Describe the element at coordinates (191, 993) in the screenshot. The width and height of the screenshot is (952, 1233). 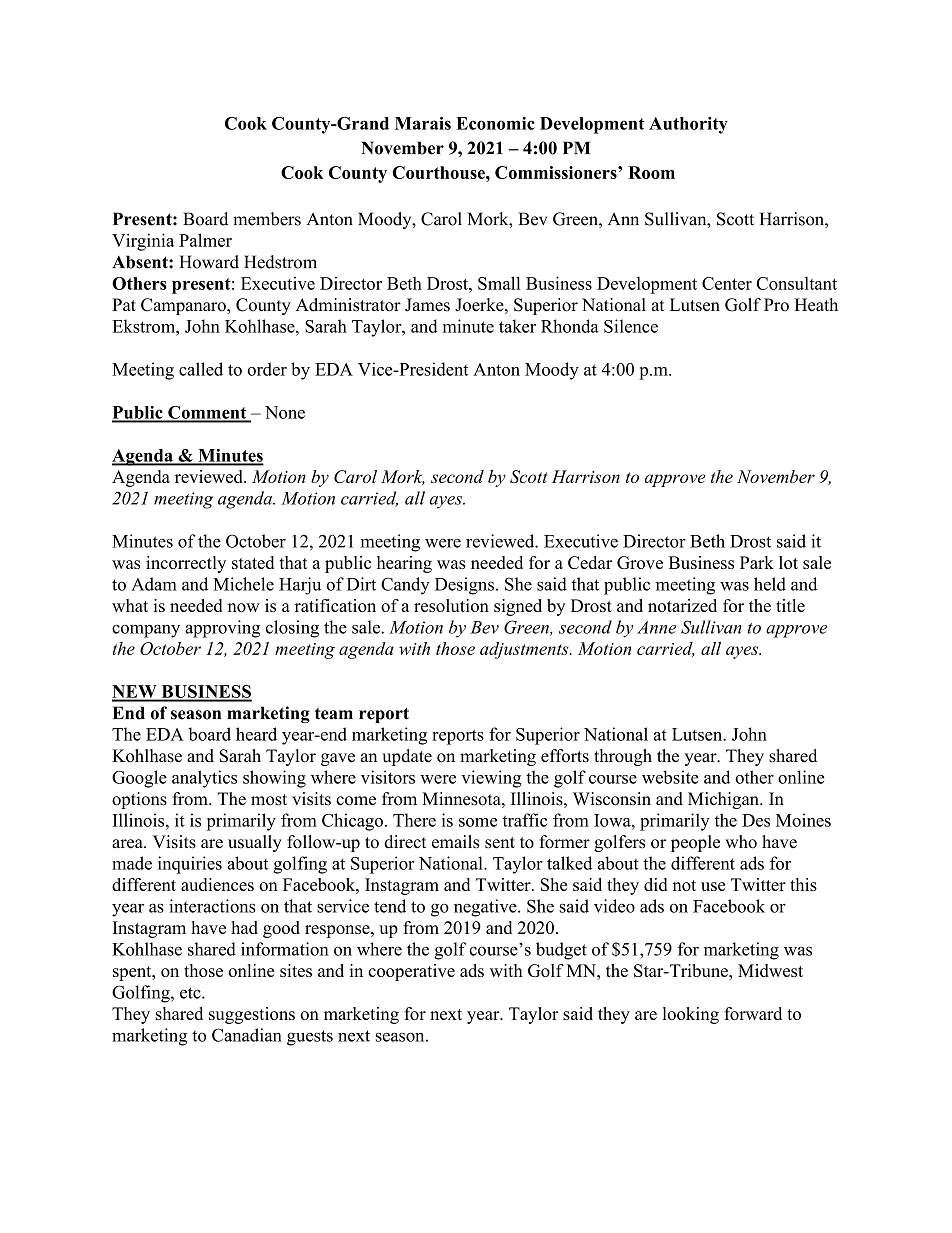
I see `etc` at that location.
